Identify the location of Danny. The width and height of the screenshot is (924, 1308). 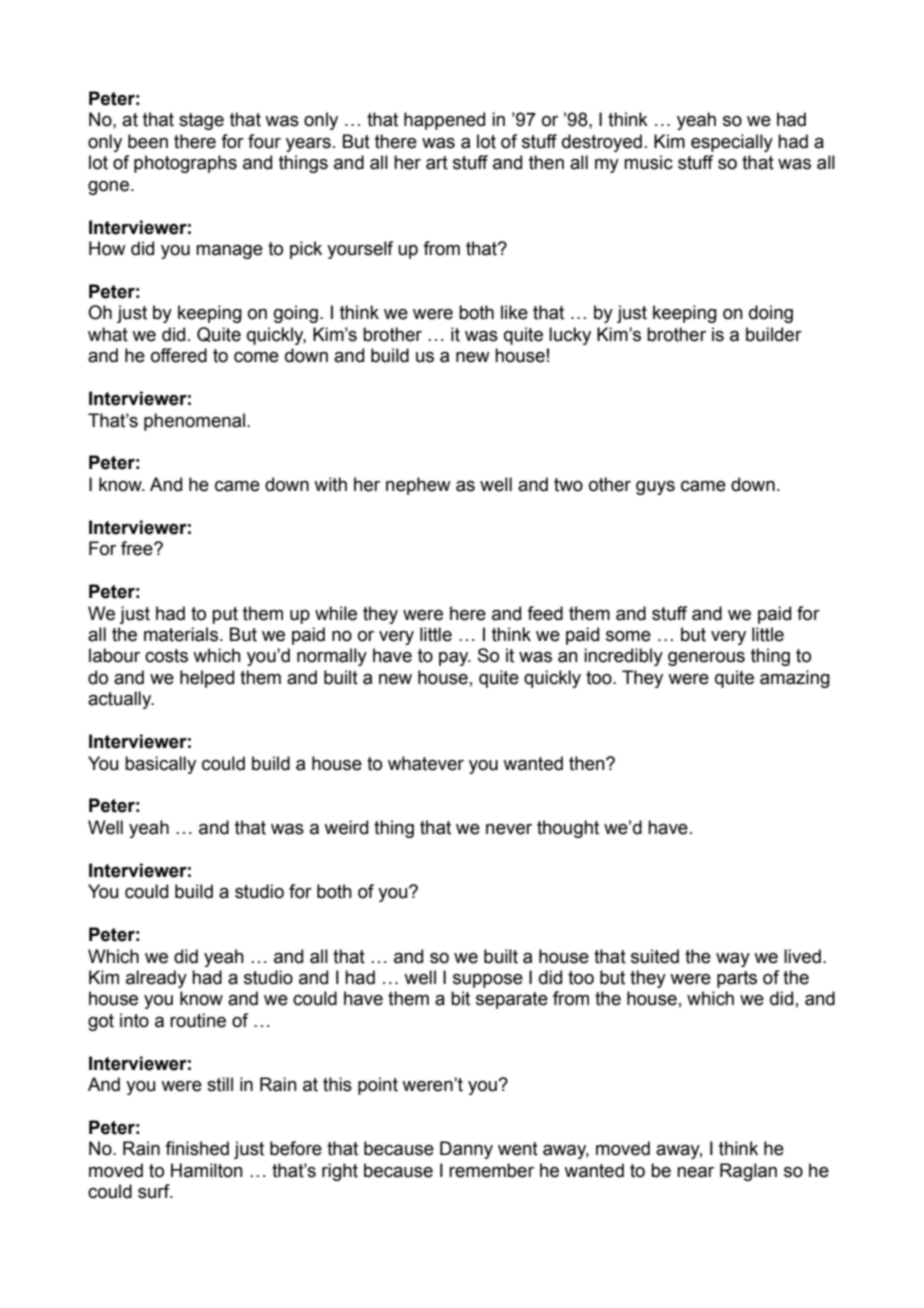
(466, 1150).
